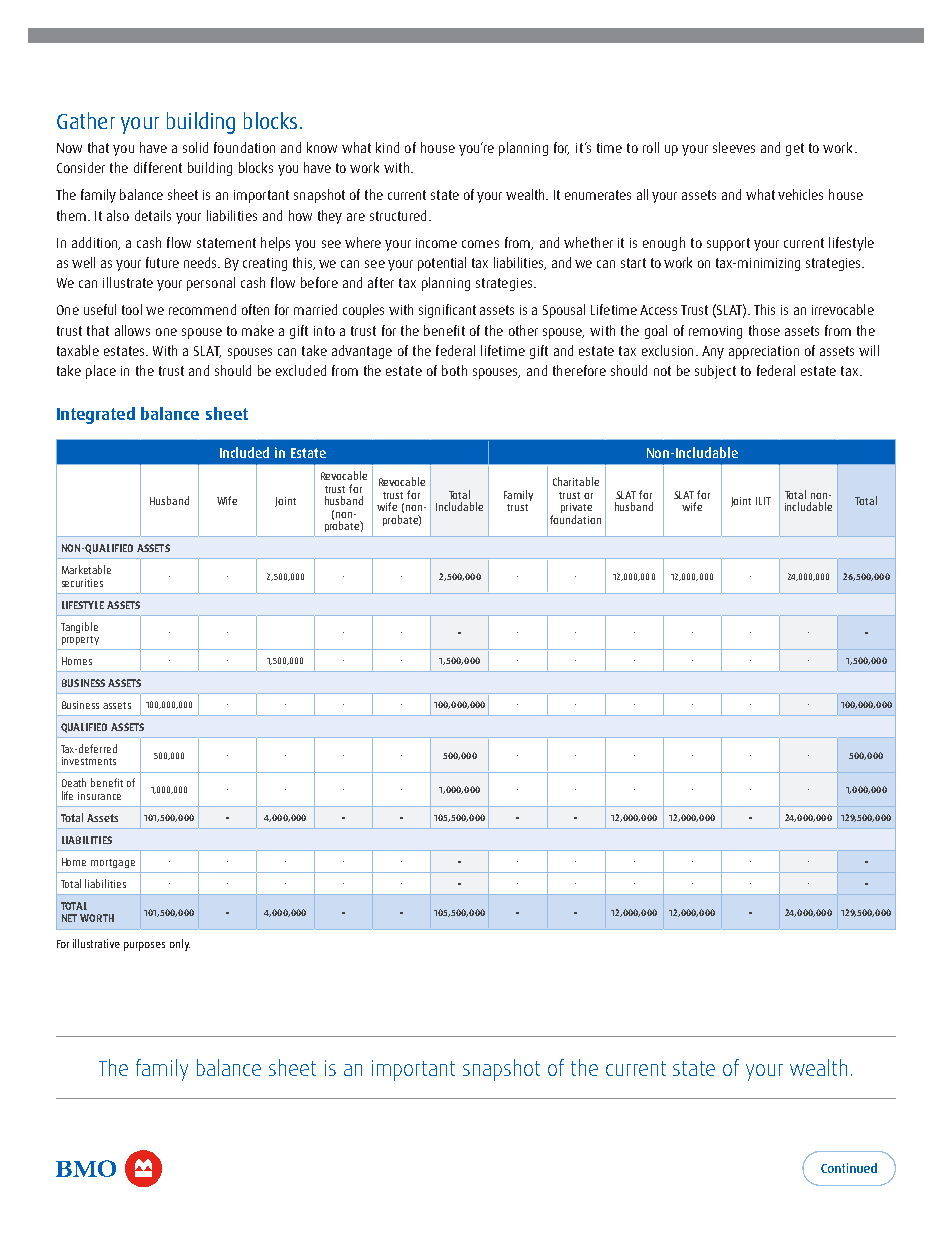 Image resolution: width=952 pixels, height=1233 pixels. What do you see at coordinates (89, 761) in the page?
I see `investments` at bounding box center [89, 761].
